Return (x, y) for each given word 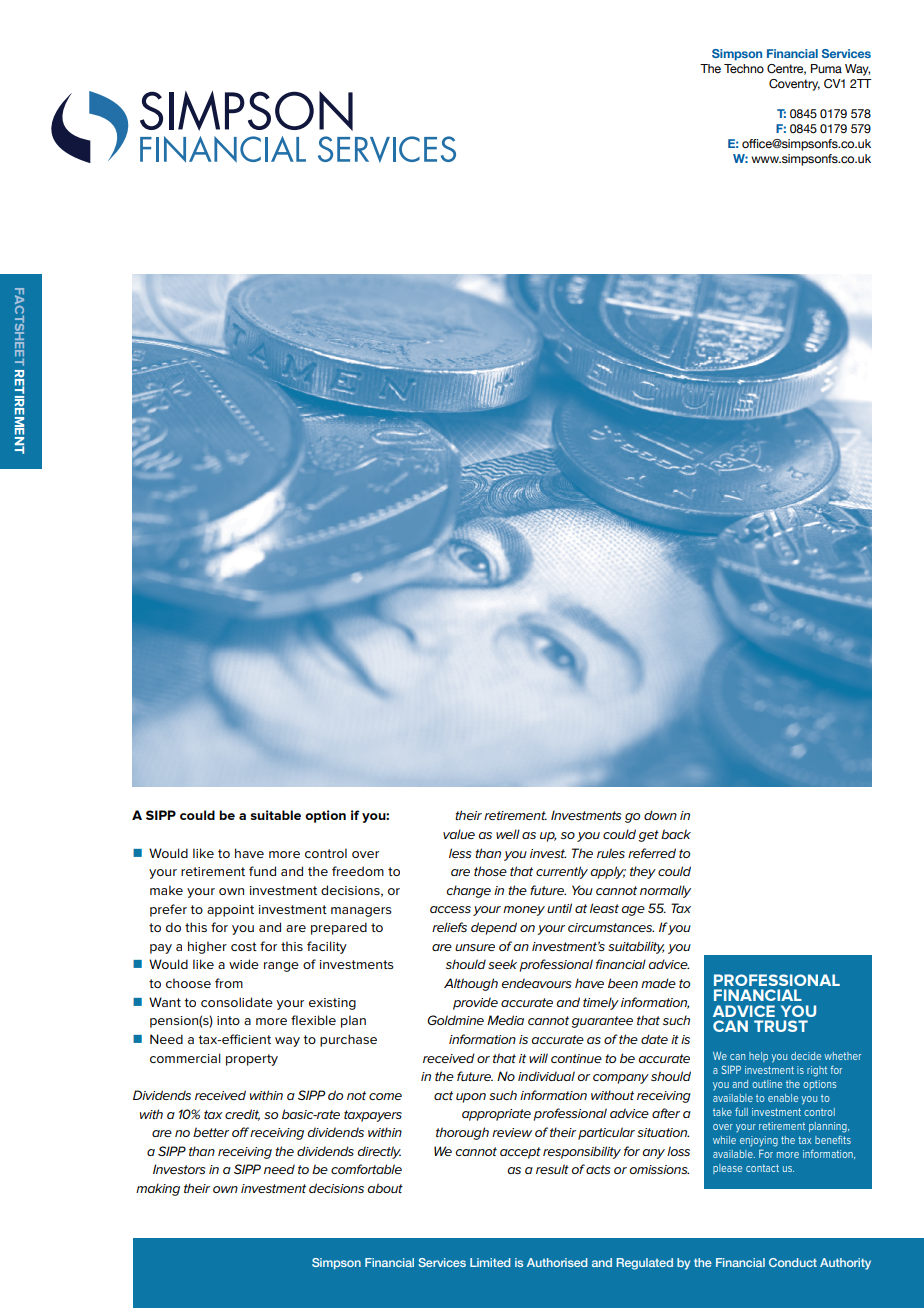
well (508, 834)
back (676, 834)
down (660, 815)
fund (262, 871)
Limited (490, 1262)
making (158, 1189)
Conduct (793, 1262)
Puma (826, 68)
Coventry (794, 85)
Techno (744, 68)
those (490, 871)
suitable (275, 815)
